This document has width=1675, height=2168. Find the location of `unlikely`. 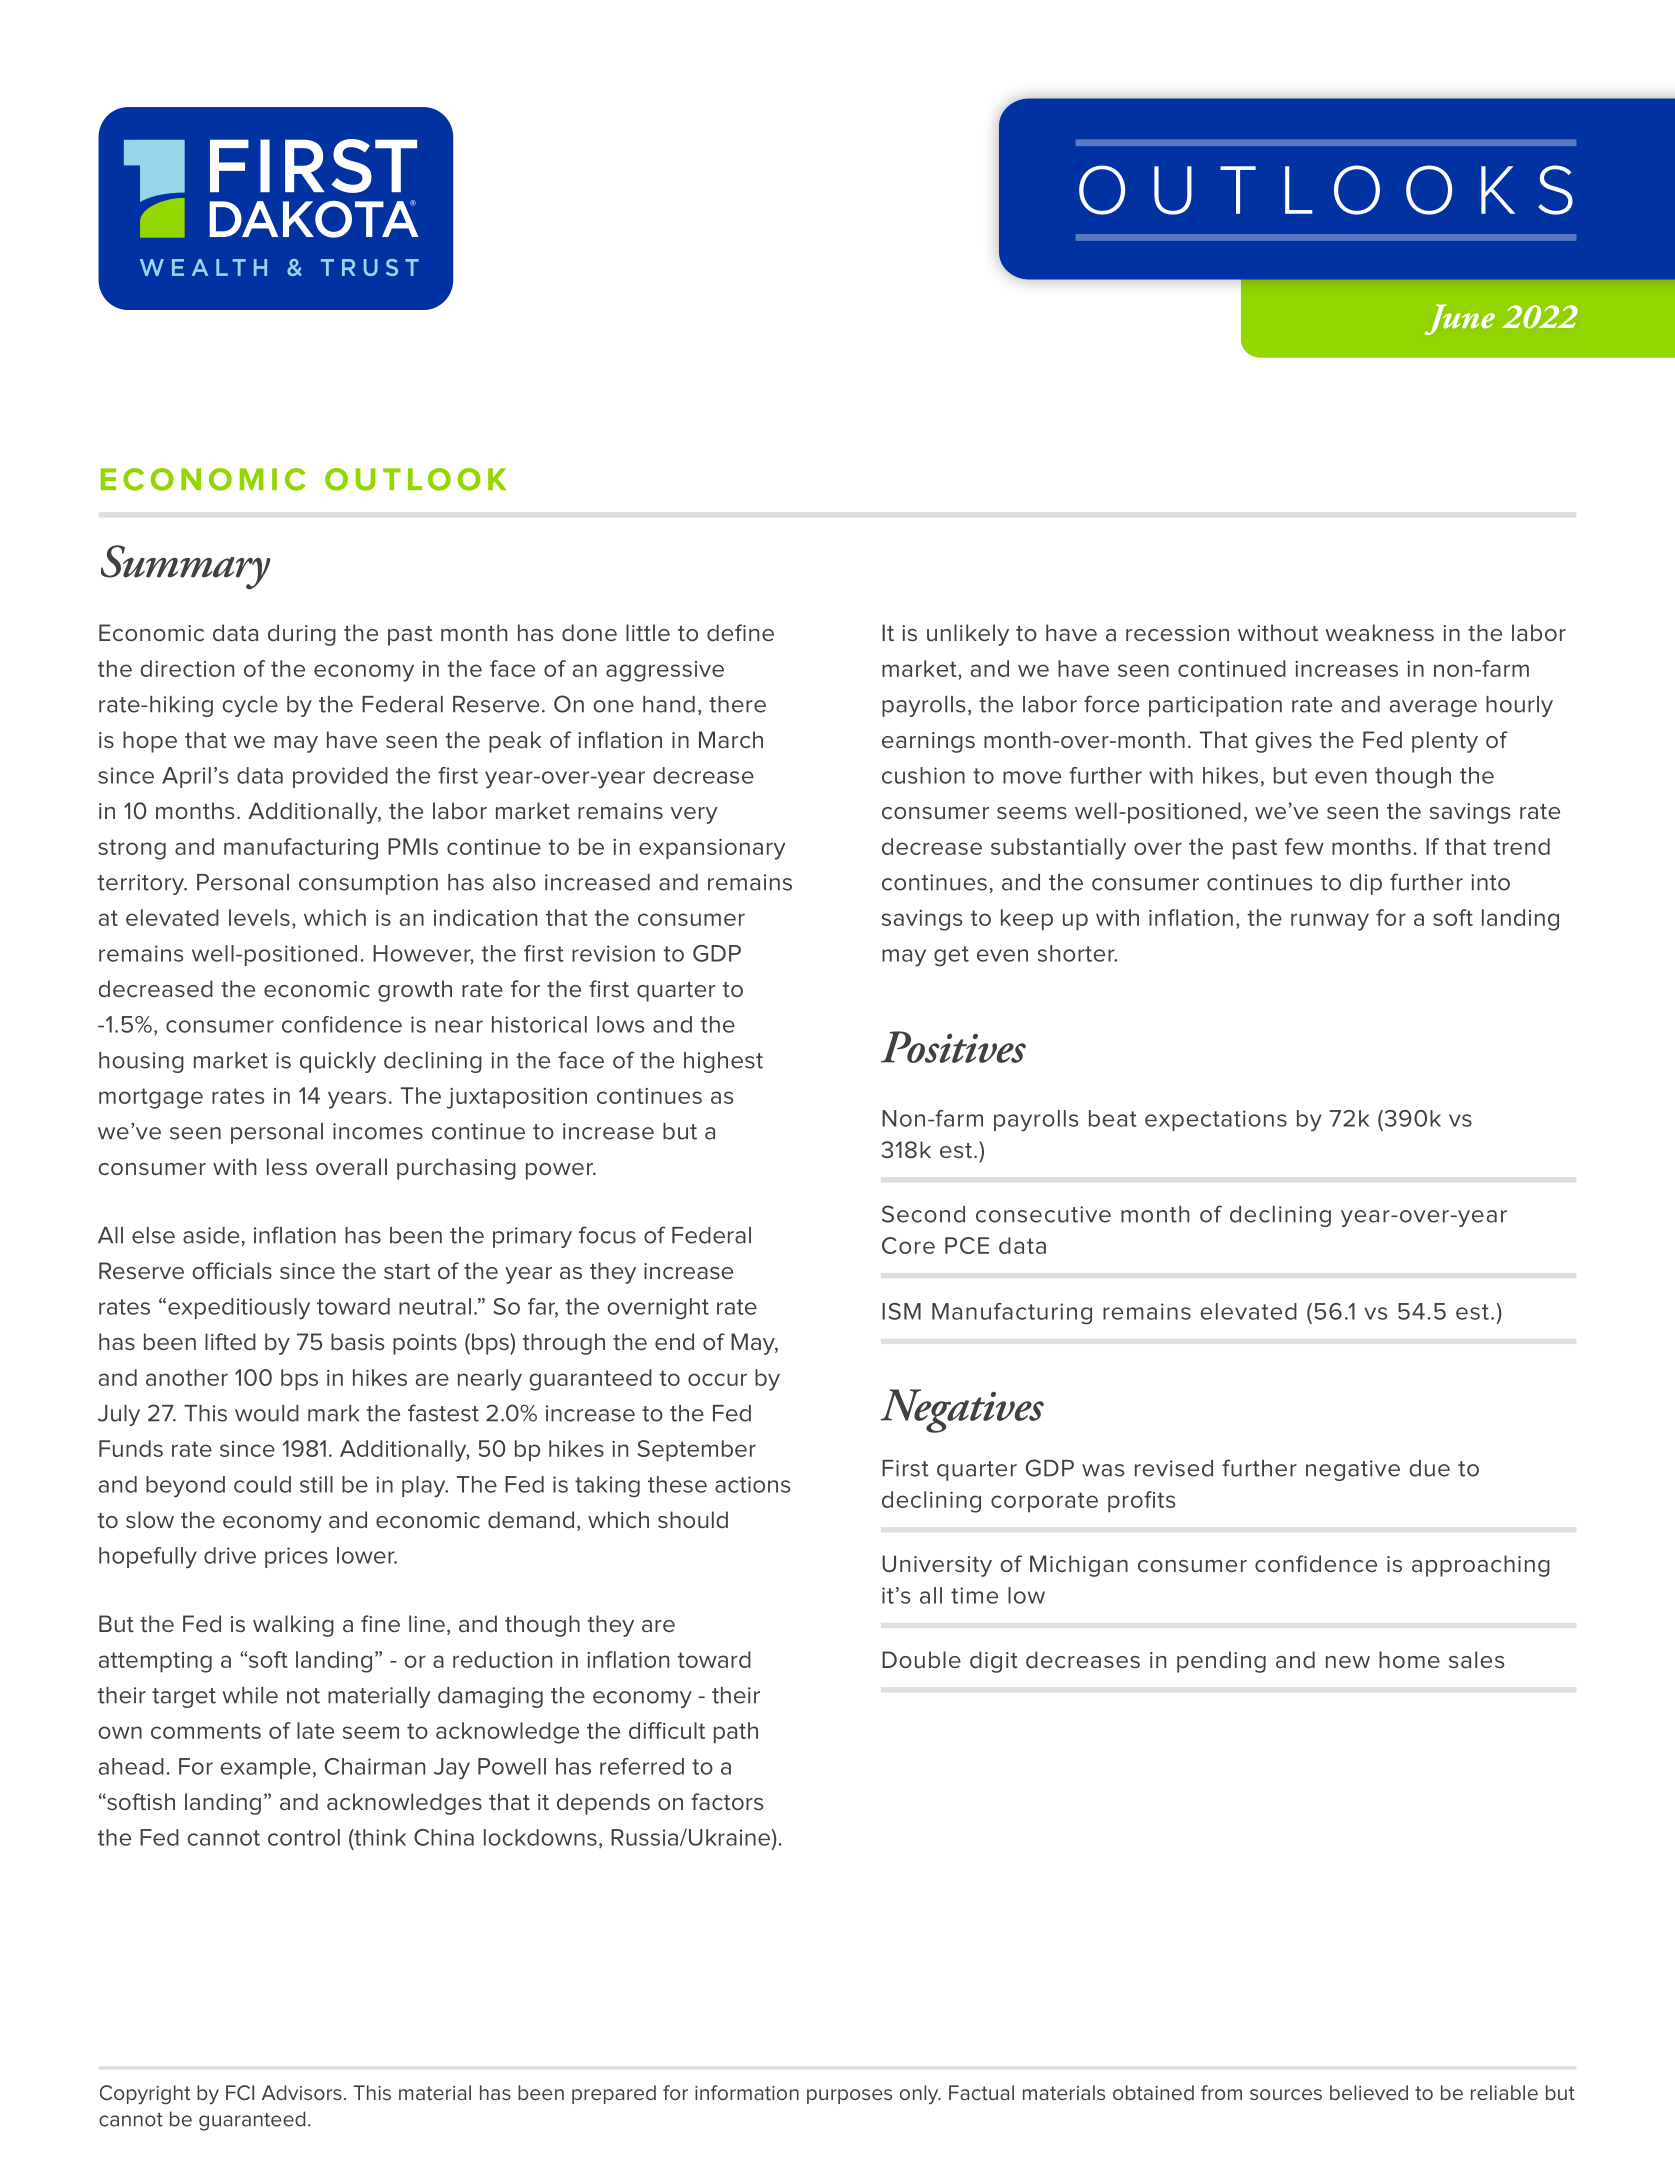

unlikely is located at coordinates (968, 635).
